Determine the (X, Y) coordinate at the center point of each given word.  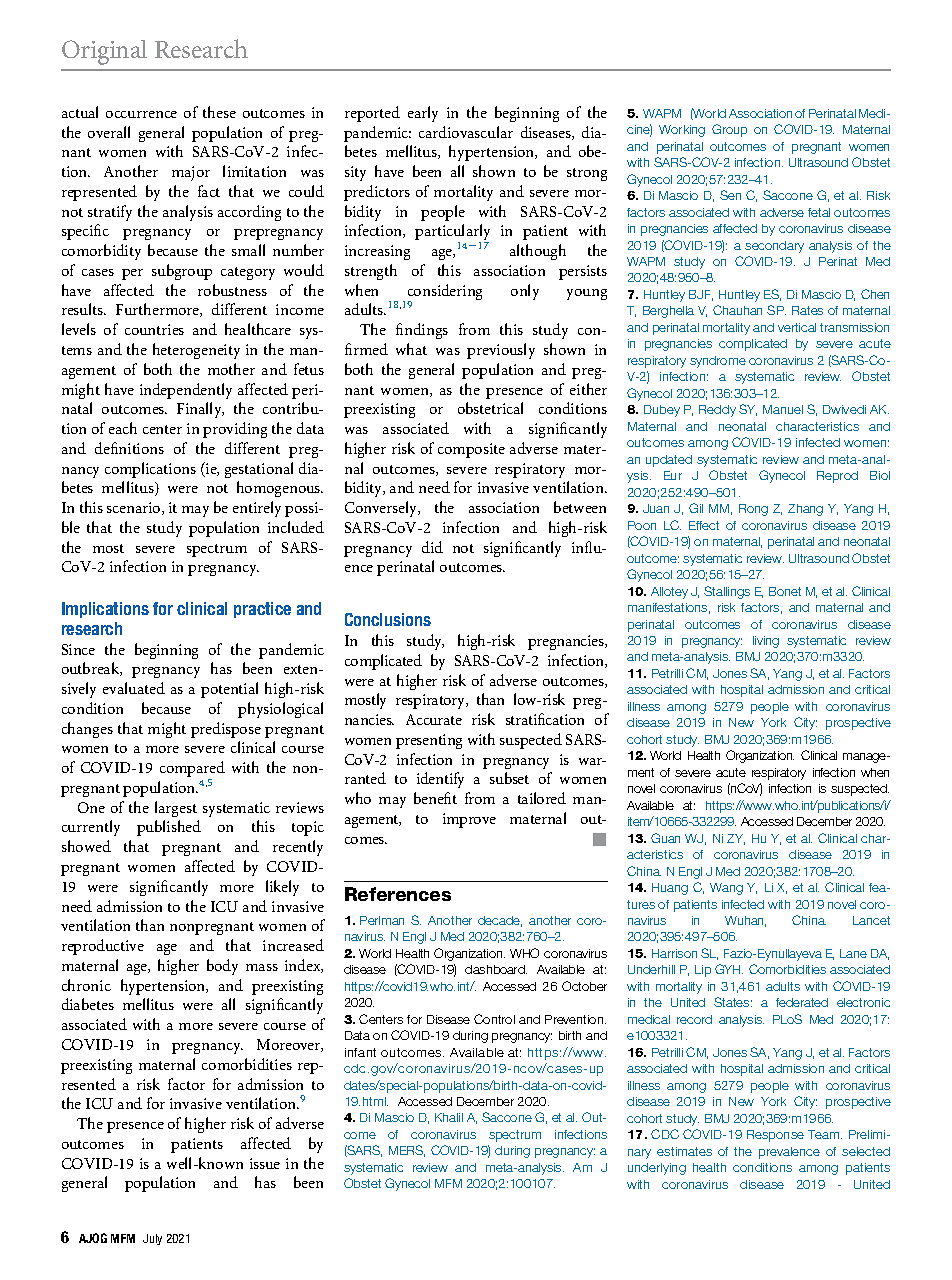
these (219, 112)
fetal (819, 212)
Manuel (783, 409)
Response (775, 1136)
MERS (407, 1151)
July (152, 1239)
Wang (726, 889)
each (123, 428)
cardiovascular (466, 132)
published (169, 828)
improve (469, 820)
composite (471, 450)
